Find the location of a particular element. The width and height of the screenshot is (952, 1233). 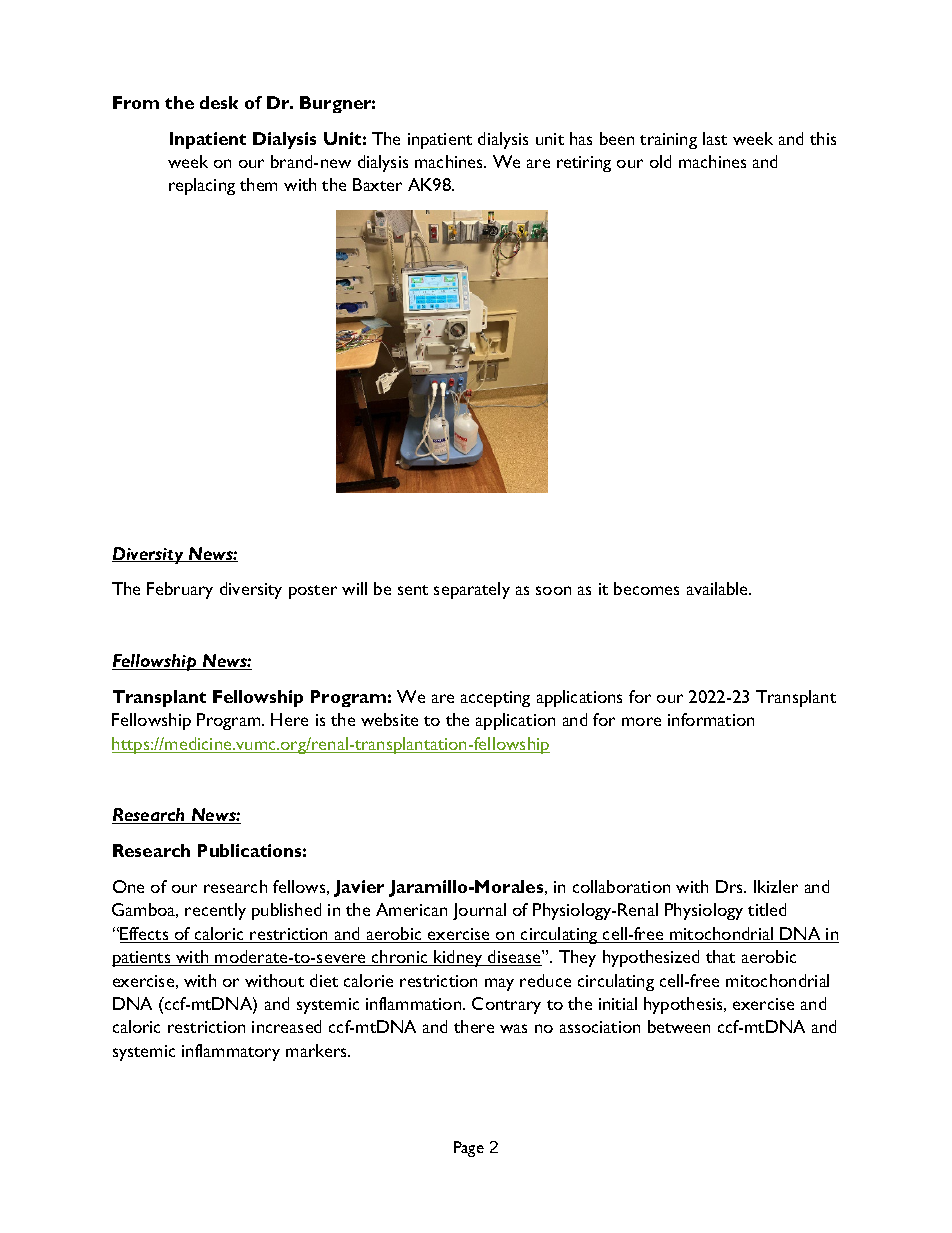

available is located at coordinates (719, 588).
